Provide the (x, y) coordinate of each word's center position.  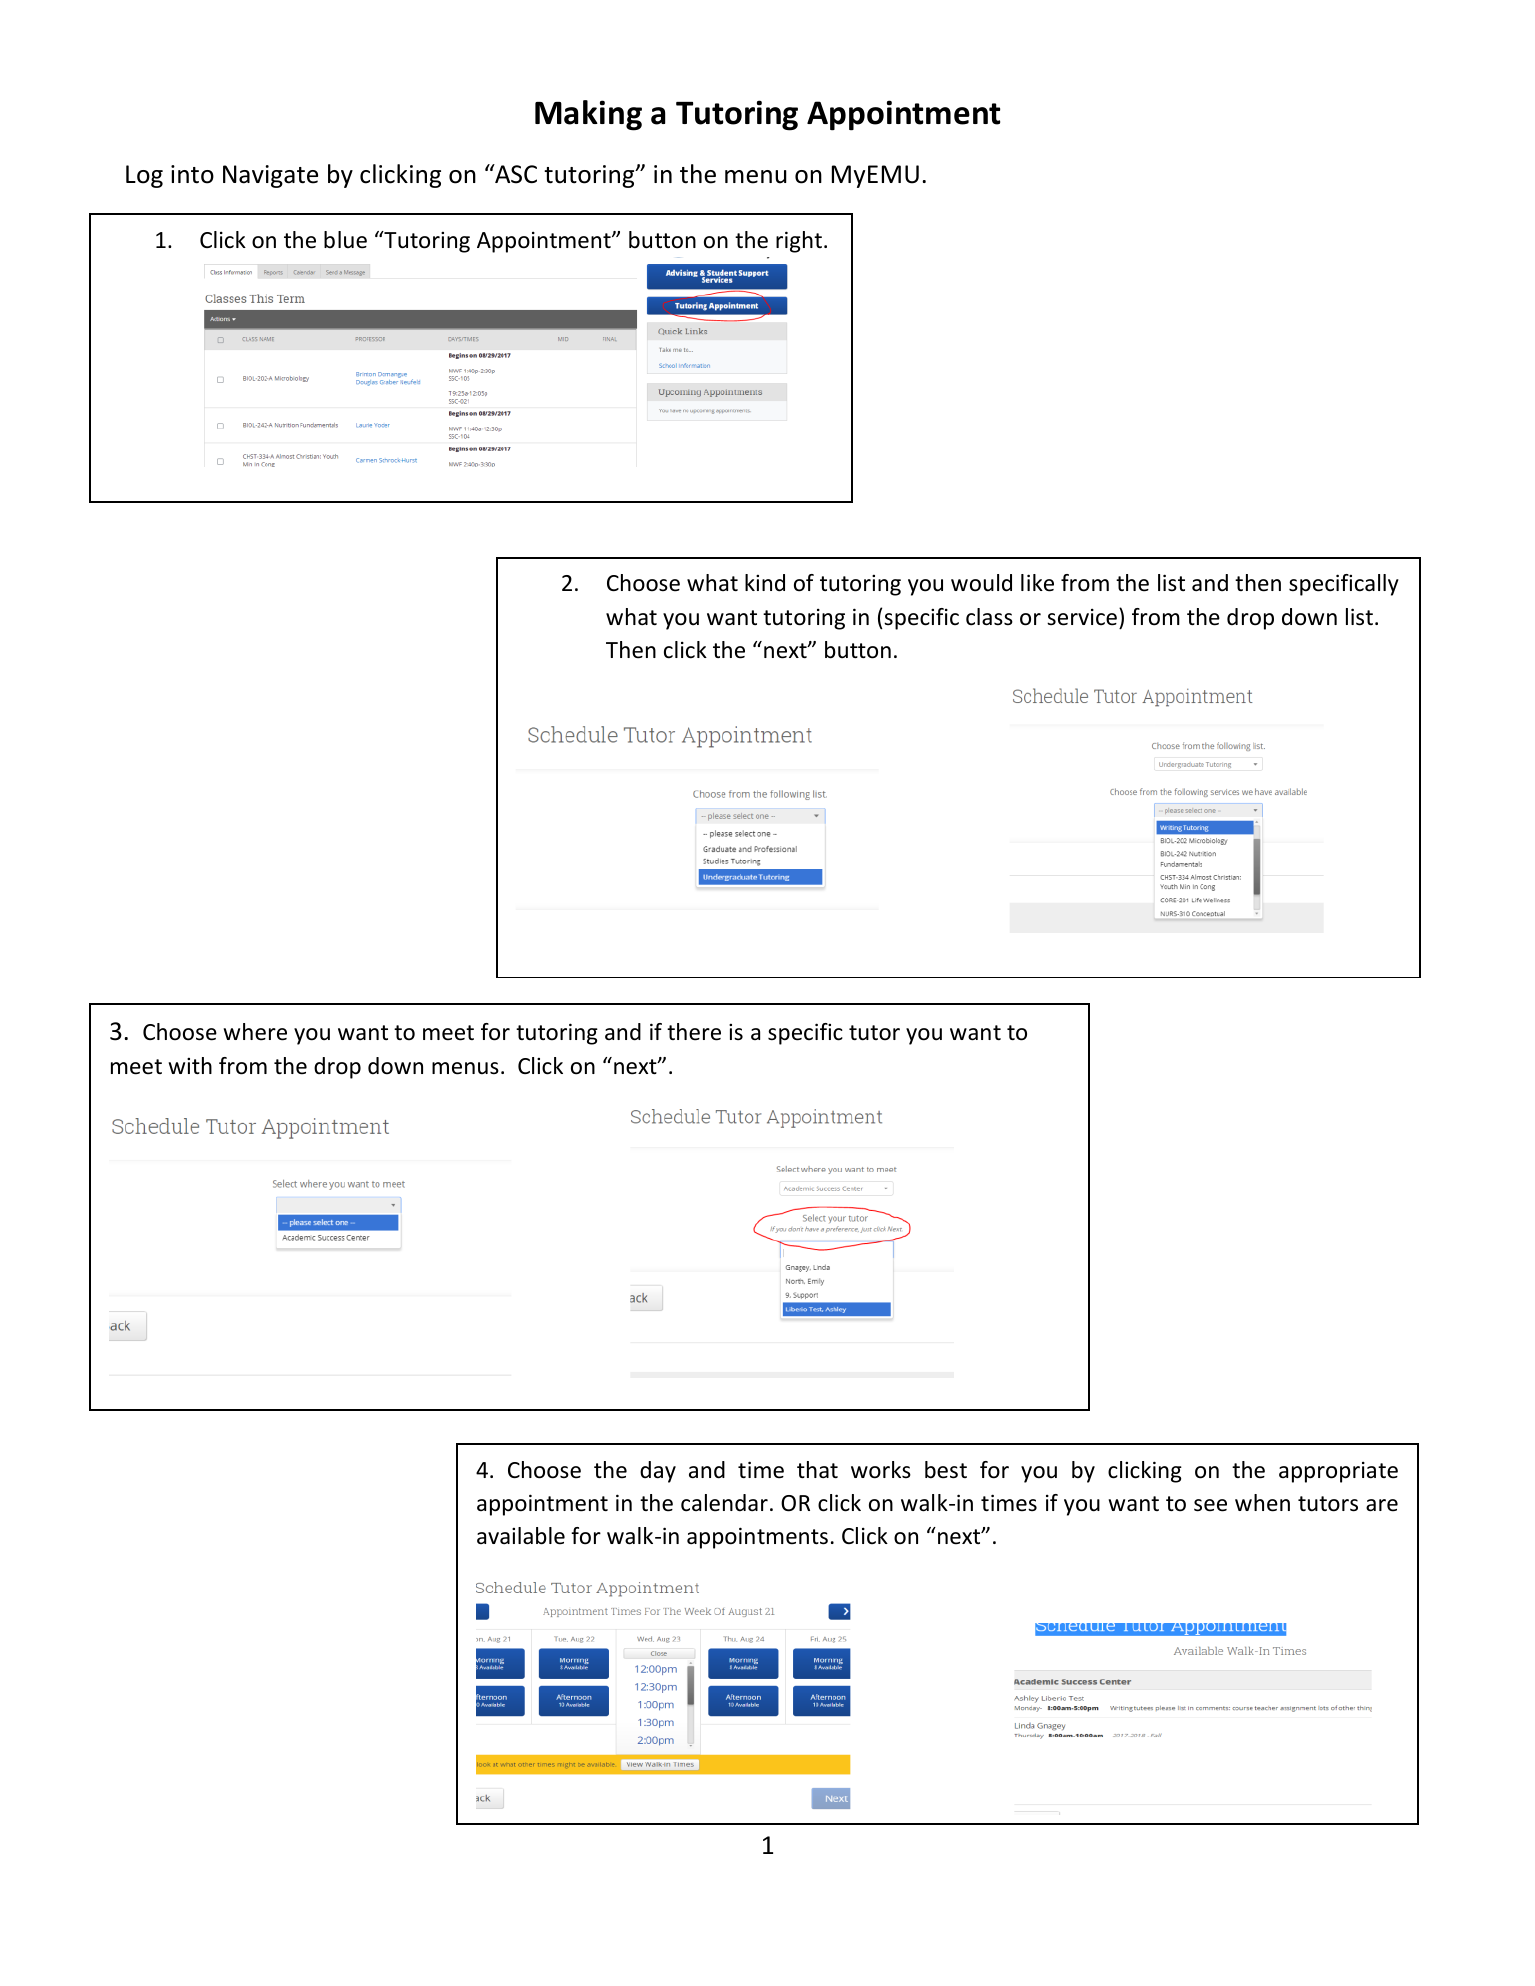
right (799, 242)
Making (588, 115)
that (817, 1470)
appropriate (1338, 1472)
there (694, 1032)
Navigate (270, 176)
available (521, 1536)
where (255, 1032)
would (981, 583)
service (1082, 617)
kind (765, 583)
